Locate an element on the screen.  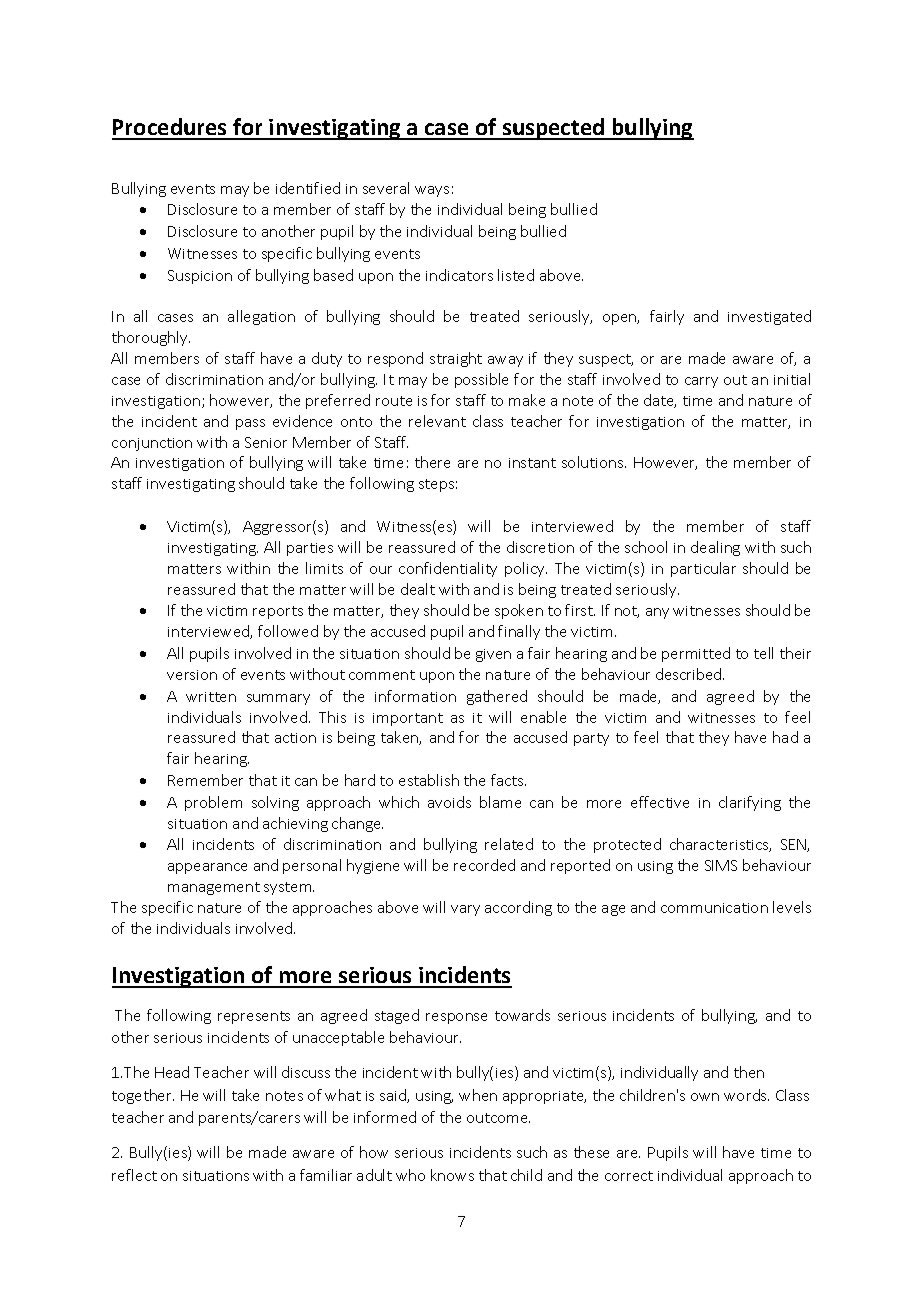
ways is located at coordinates (432, 191).
